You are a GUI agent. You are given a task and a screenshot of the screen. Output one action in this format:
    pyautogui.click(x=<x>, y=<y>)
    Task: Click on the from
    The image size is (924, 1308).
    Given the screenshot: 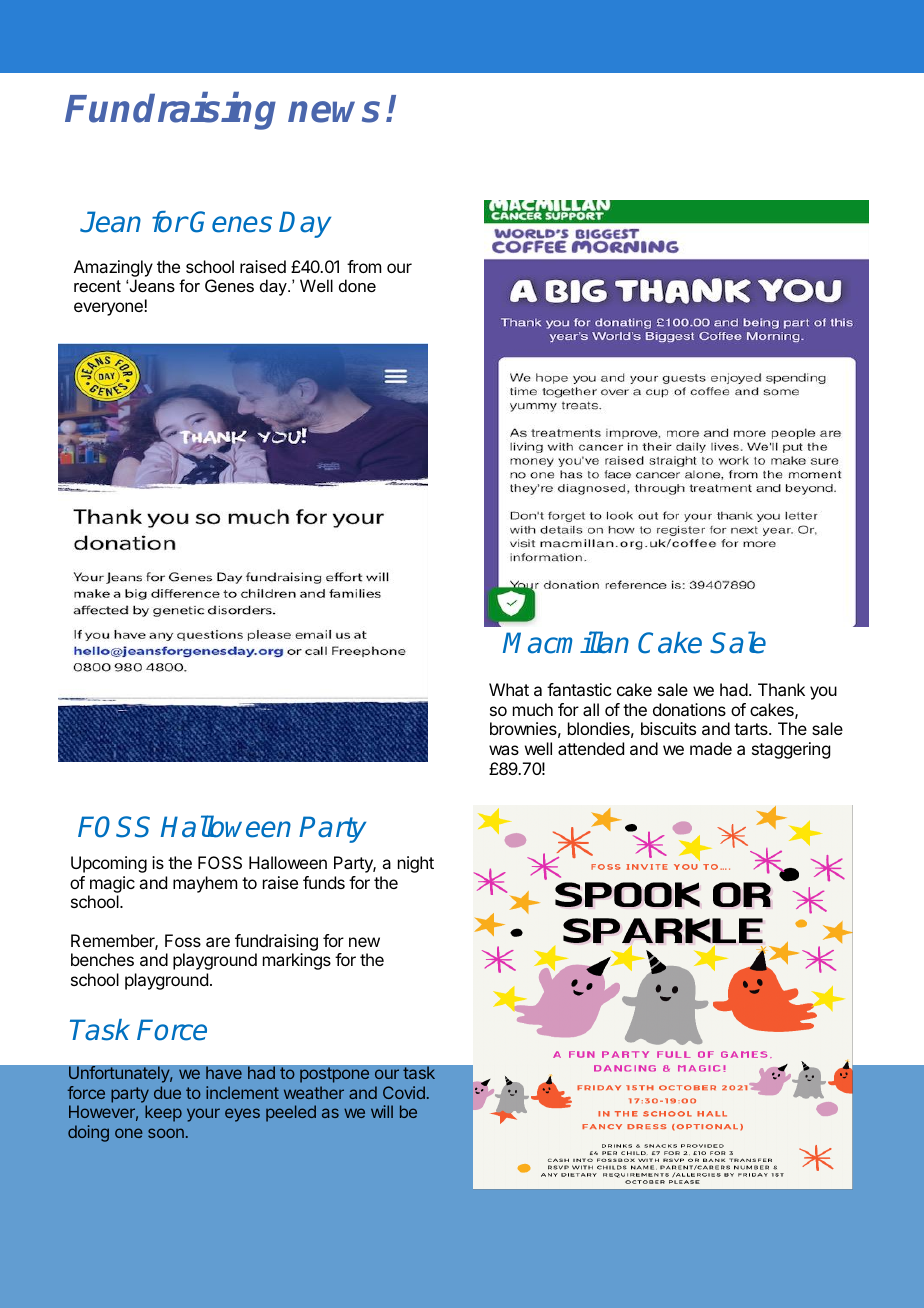 What is the action you would take?
    pyautogui.click(x=364, y=266)
